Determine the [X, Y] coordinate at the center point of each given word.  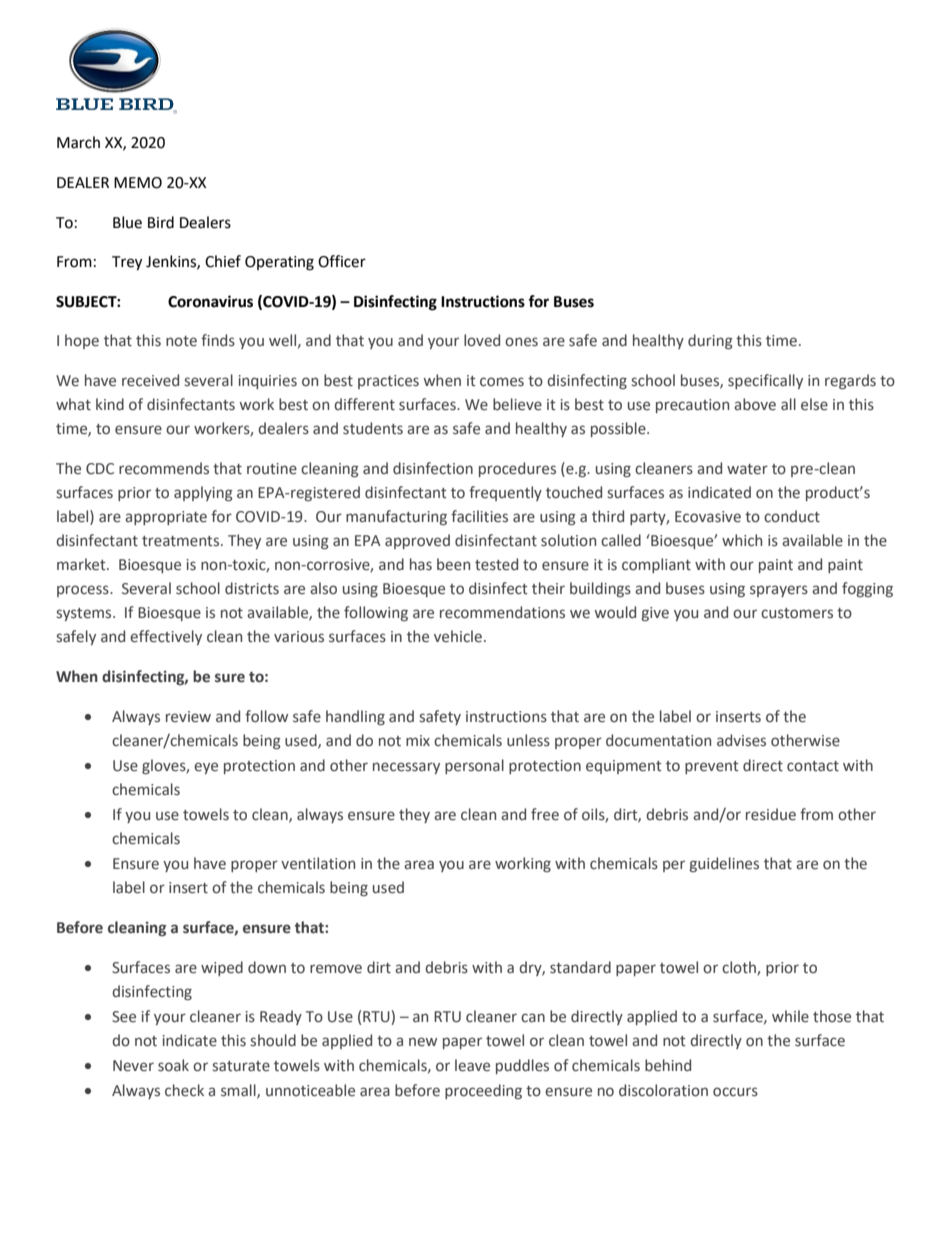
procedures [517, 469]
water [747, 469]
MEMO [138, 183]
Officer [342, 261]
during [710, 341]
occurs [735, 1092]
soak [173, 1065]
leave [472, 1065]
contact [813, 766]
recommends [164, 468]
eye [206, 768]
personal [474, 766]
